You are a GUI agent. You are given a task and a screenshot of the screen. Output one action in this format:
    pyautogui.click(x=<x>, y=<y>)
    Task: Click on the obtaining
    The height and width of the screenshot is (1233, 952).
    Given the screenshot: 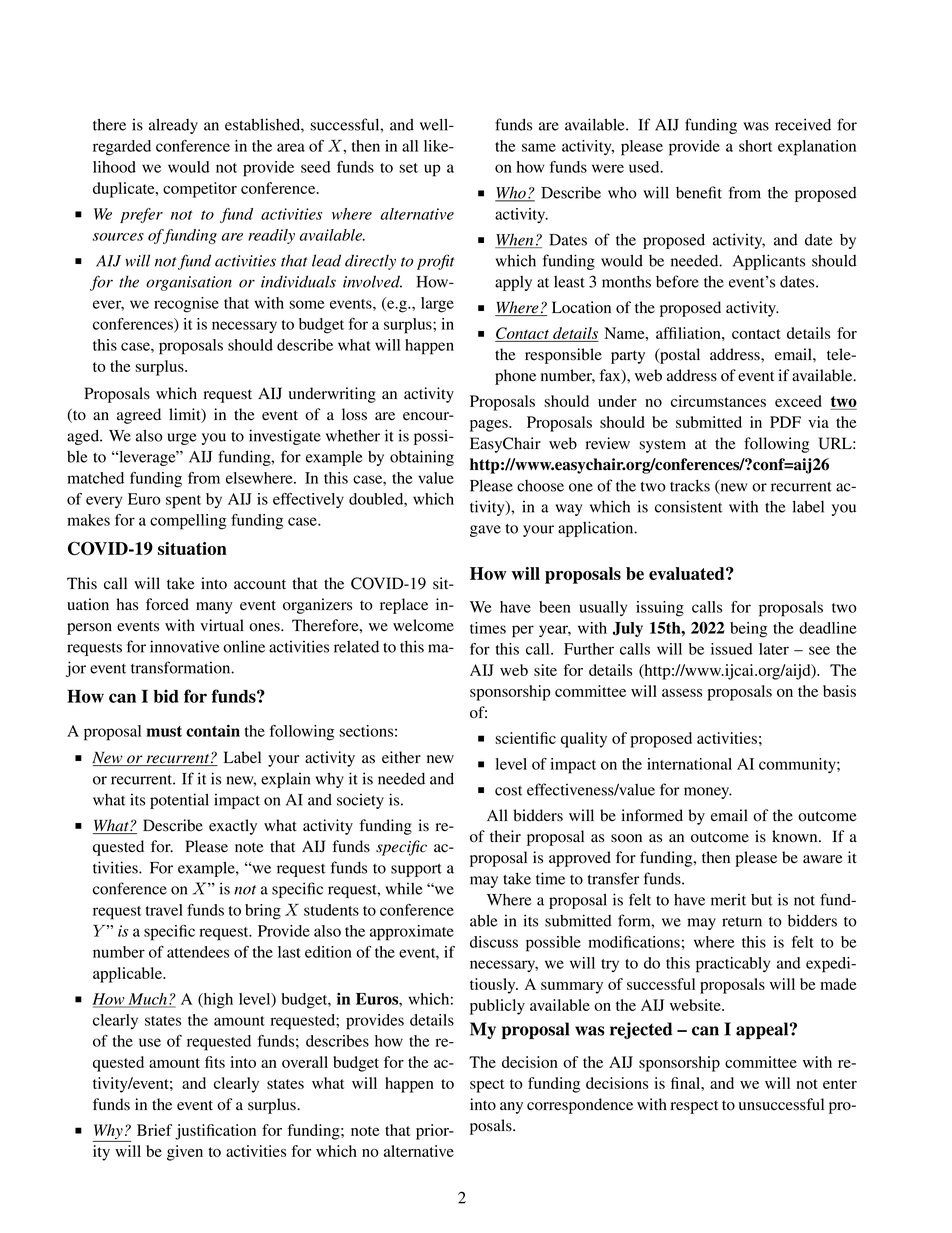 What is the action you would take?
    pyautogui.click(x=422, y=458)
